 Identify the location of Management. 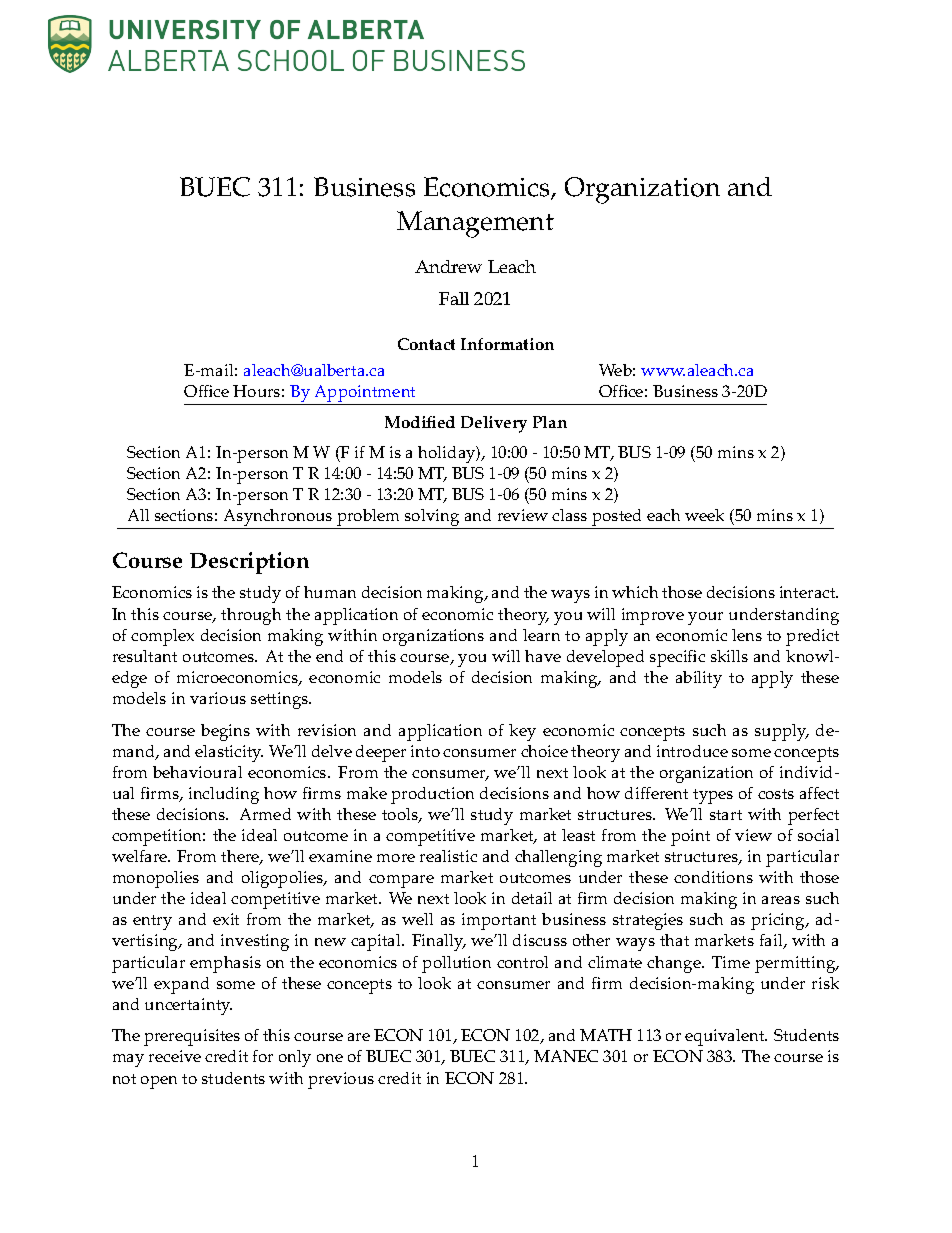
(475, 224).
